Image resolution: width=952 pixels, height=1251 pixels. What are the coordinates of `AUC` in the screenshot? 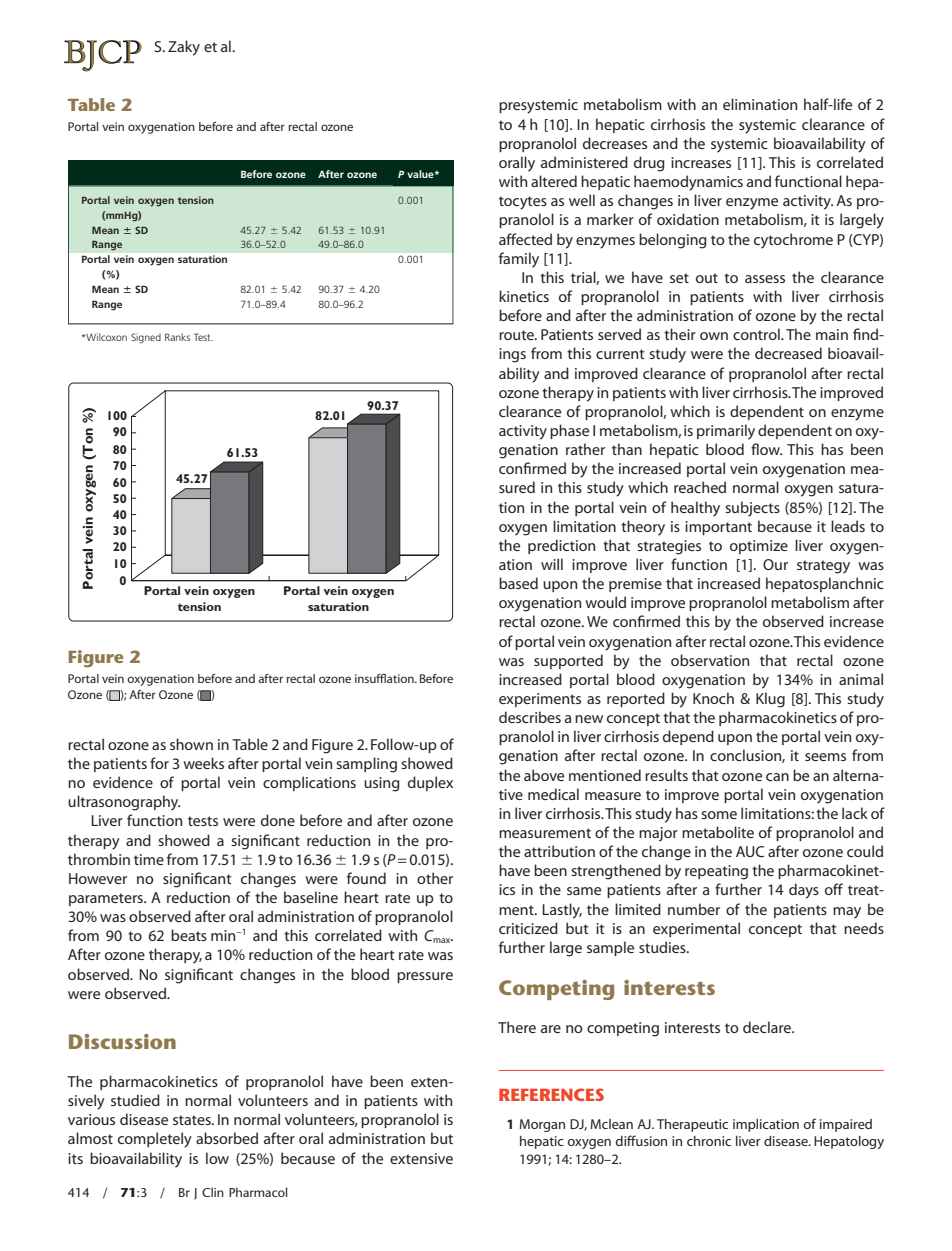 It's located at (750, 851).
